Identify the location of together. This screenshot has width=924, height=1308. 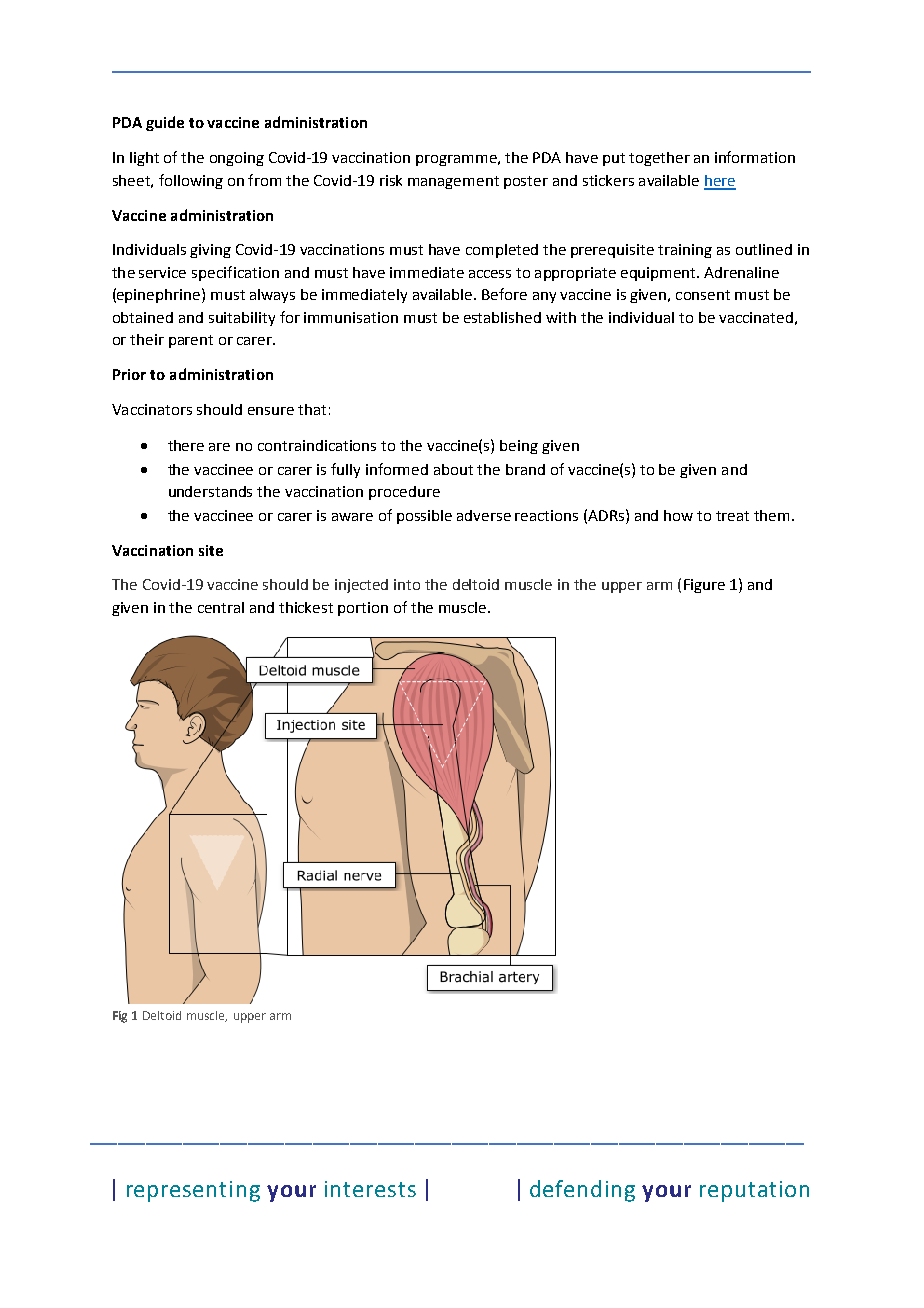
(659, 159).
